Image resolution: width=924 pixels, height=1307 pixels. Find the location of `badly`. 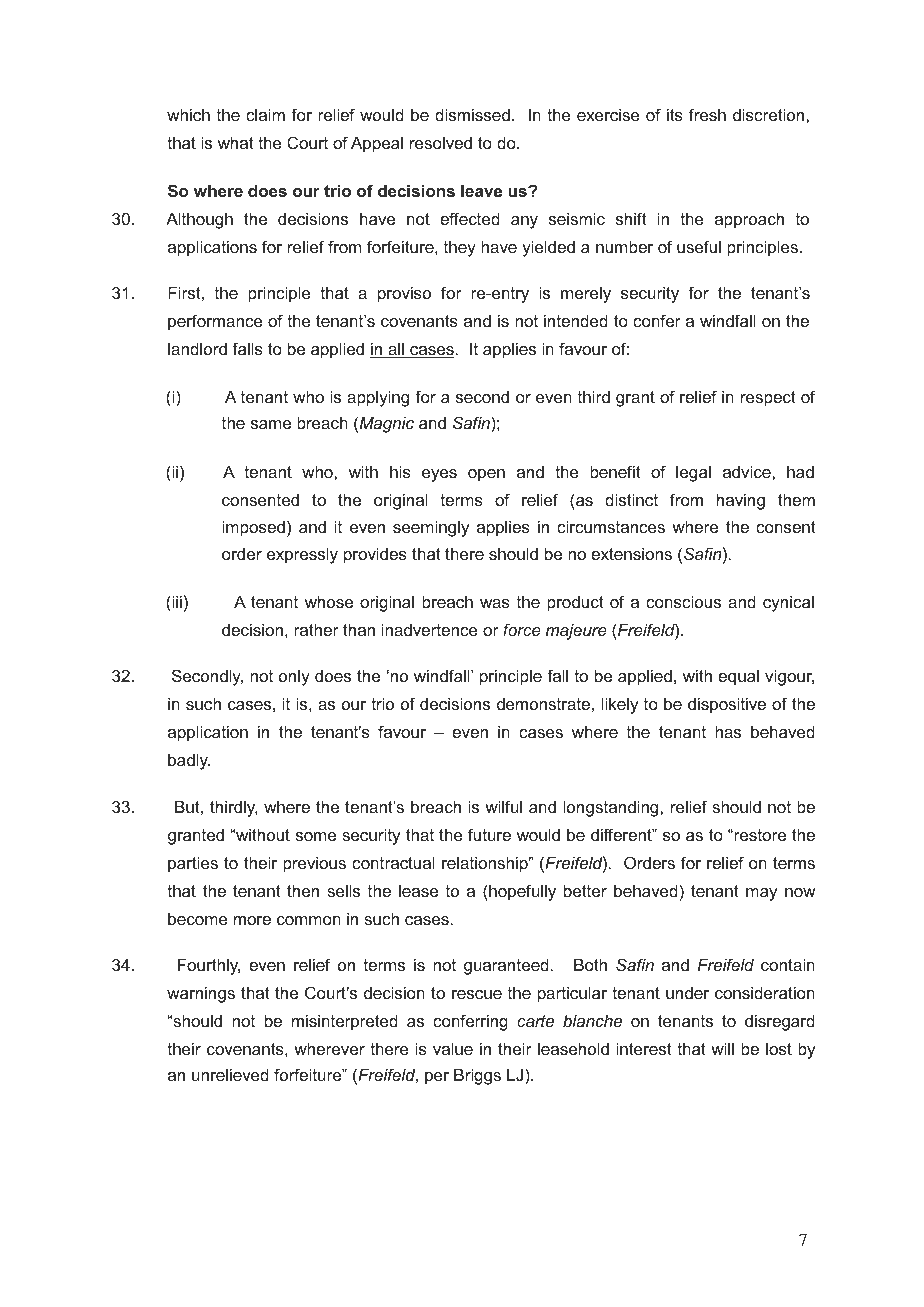

badly is located at coordinates (189, 761).
